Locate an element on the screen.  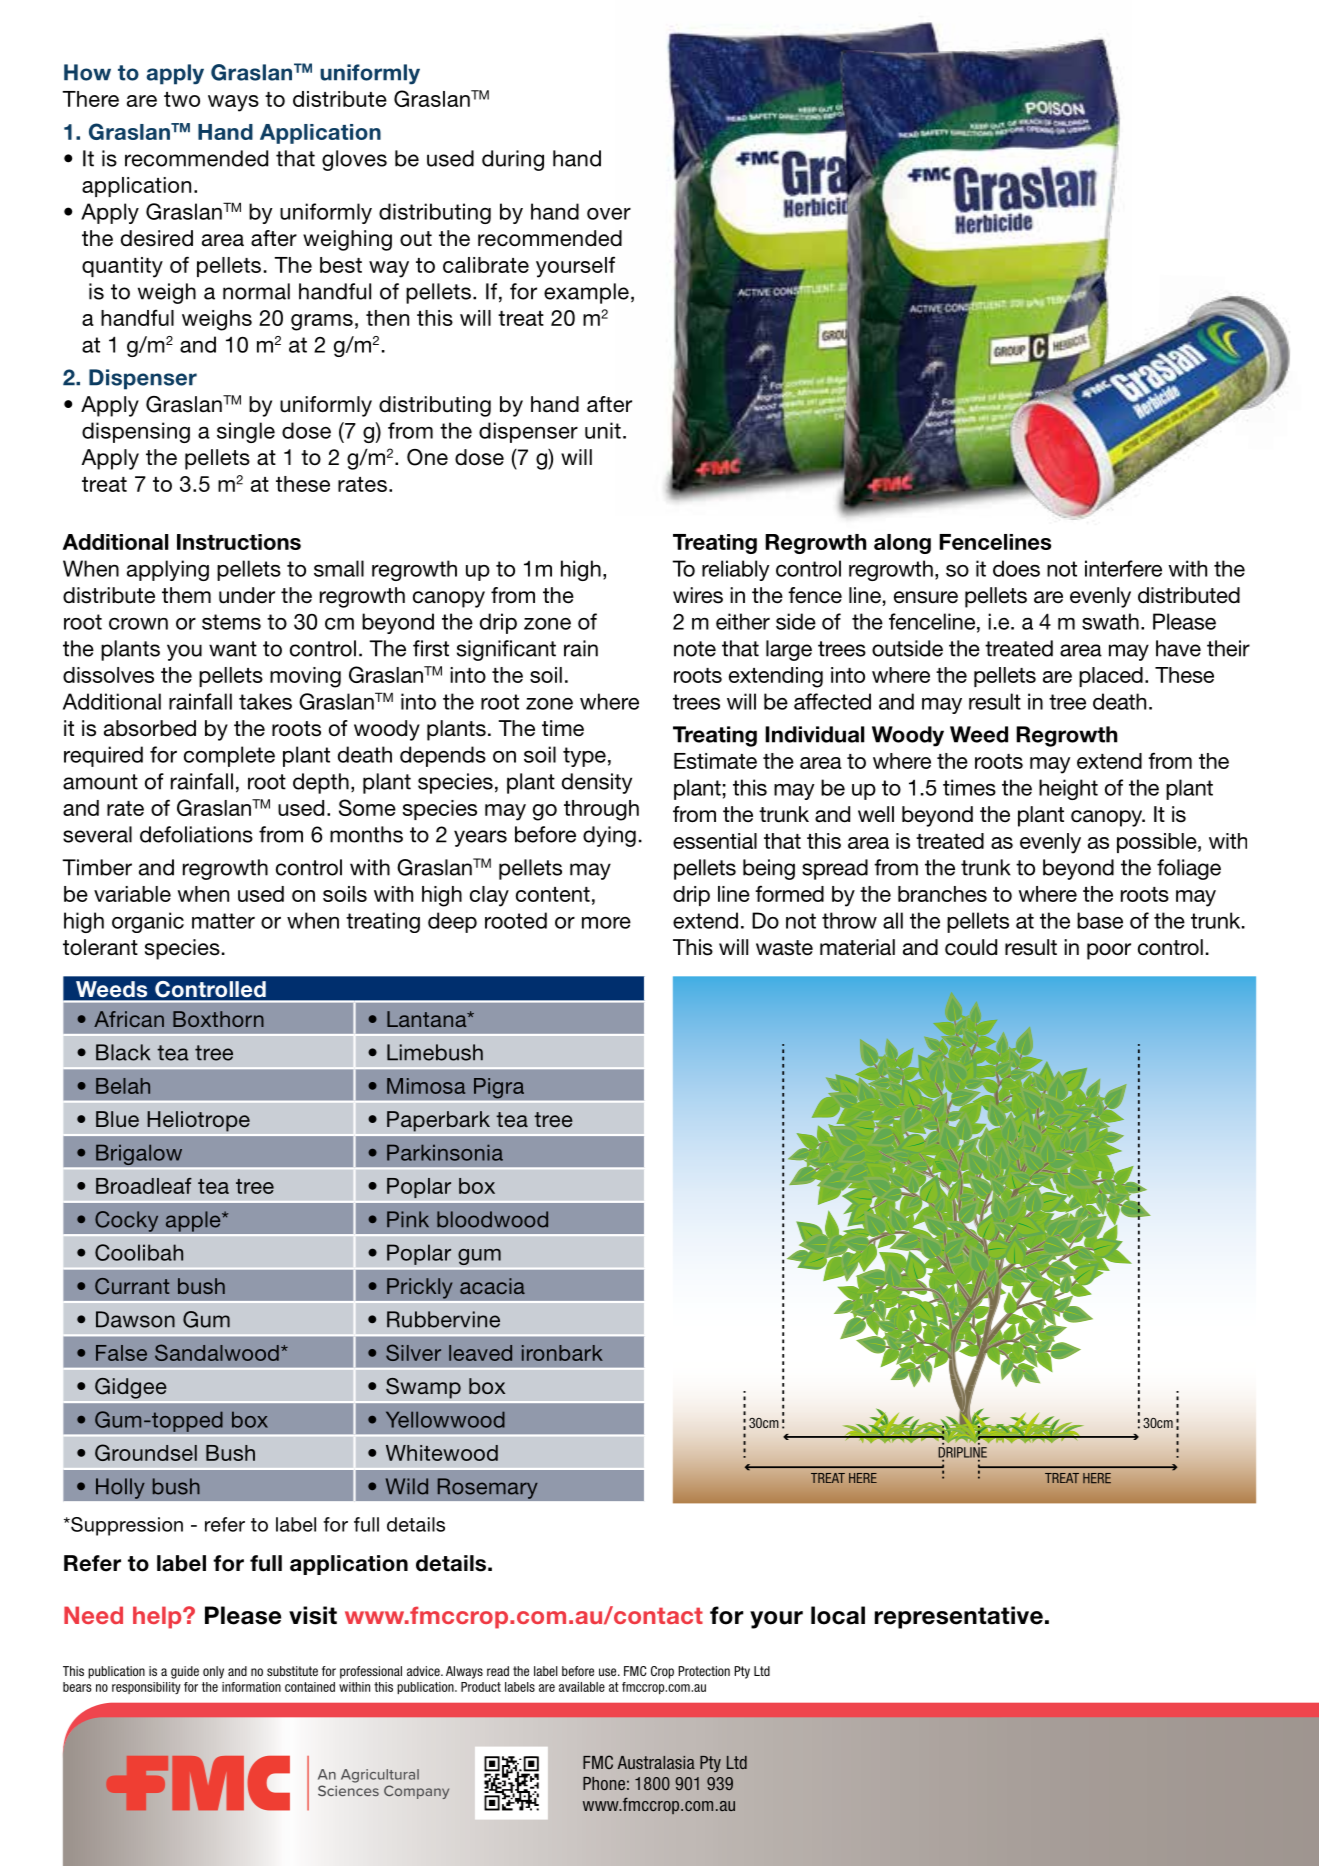
example is located at coordinates (586, 293).
